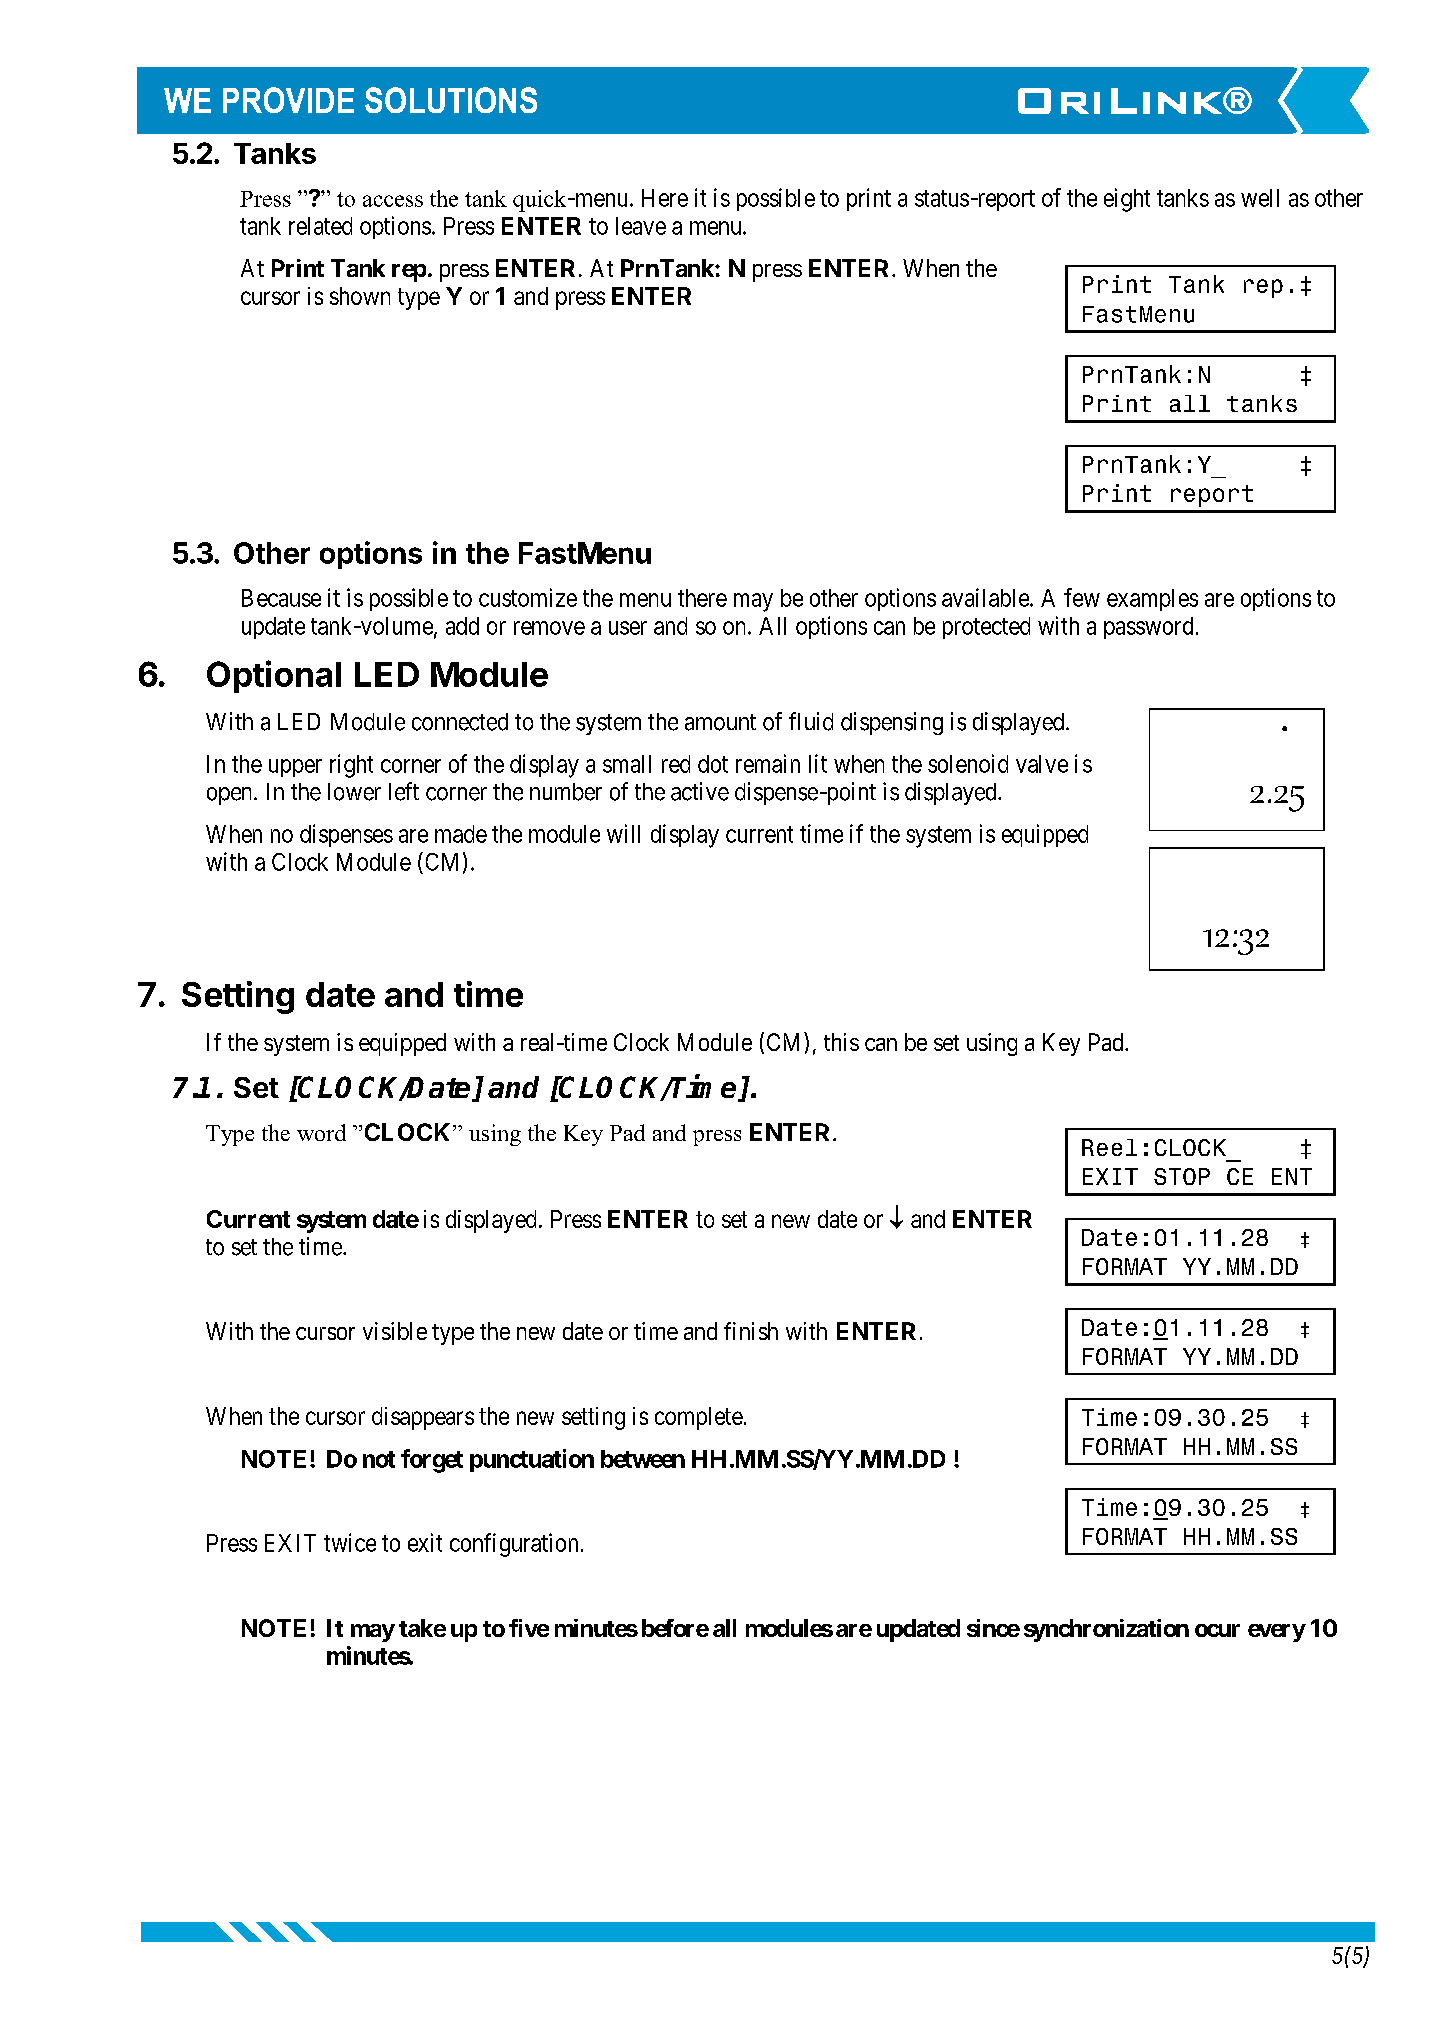 The height and width of the screenshot is (2036, 1440). I want to click on will, so click(623, 833).
